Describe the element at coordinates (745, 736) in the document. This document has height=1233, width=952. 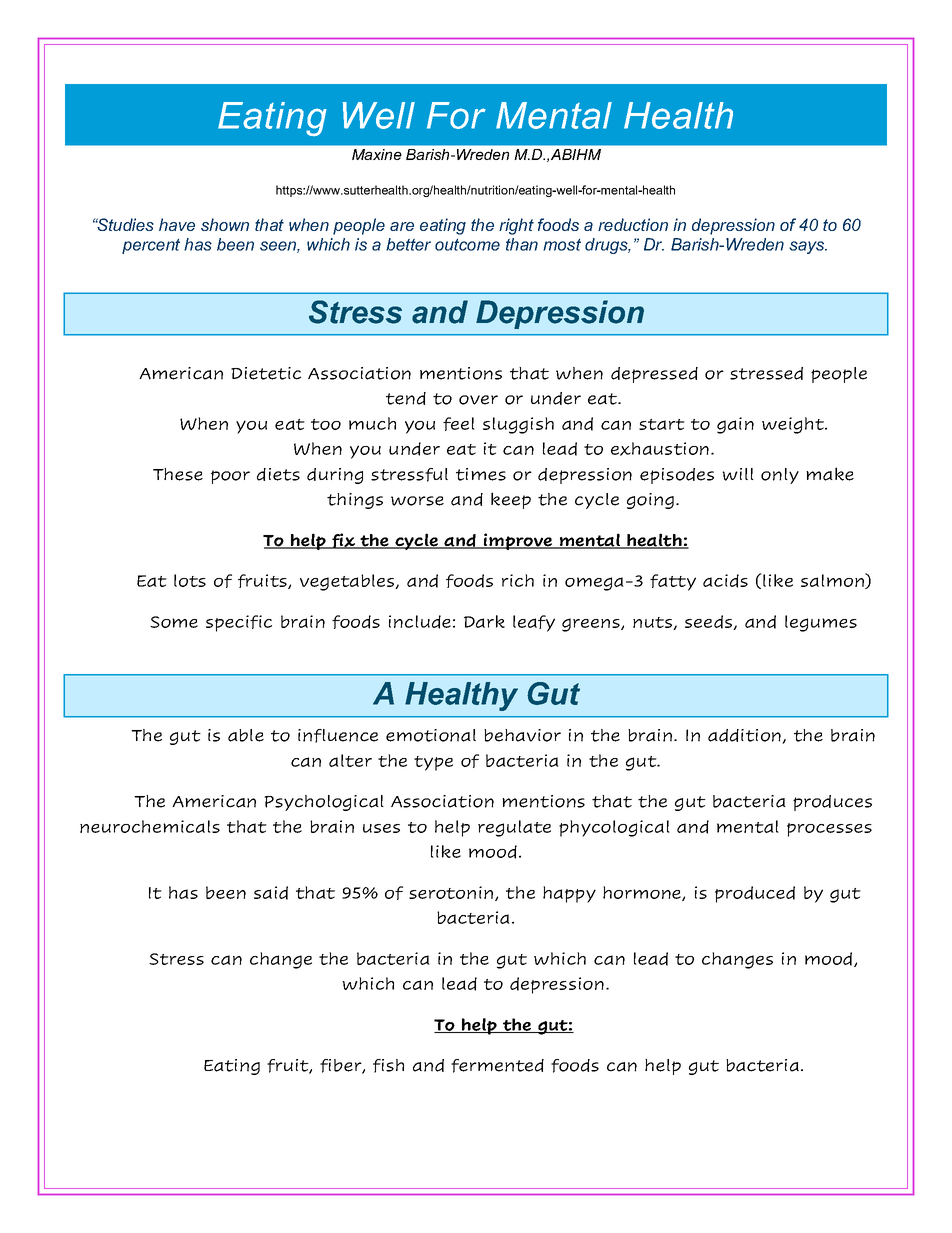
I see `addition` at that location.
